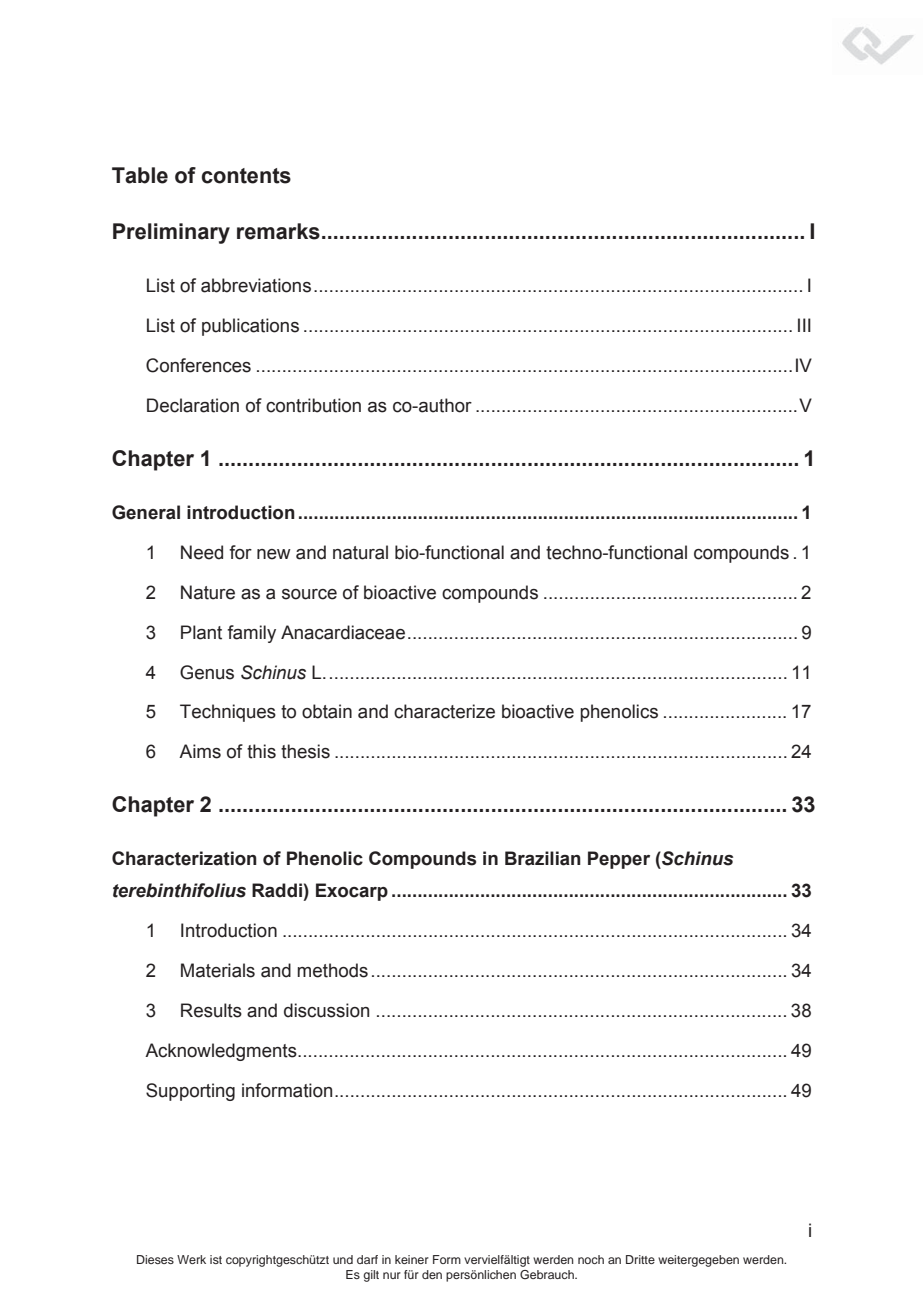 This screenshot has height=1308, width=924. Describe the element at coordinates (543, 858) in the screenshot. I see `Brazilian` at that location.
